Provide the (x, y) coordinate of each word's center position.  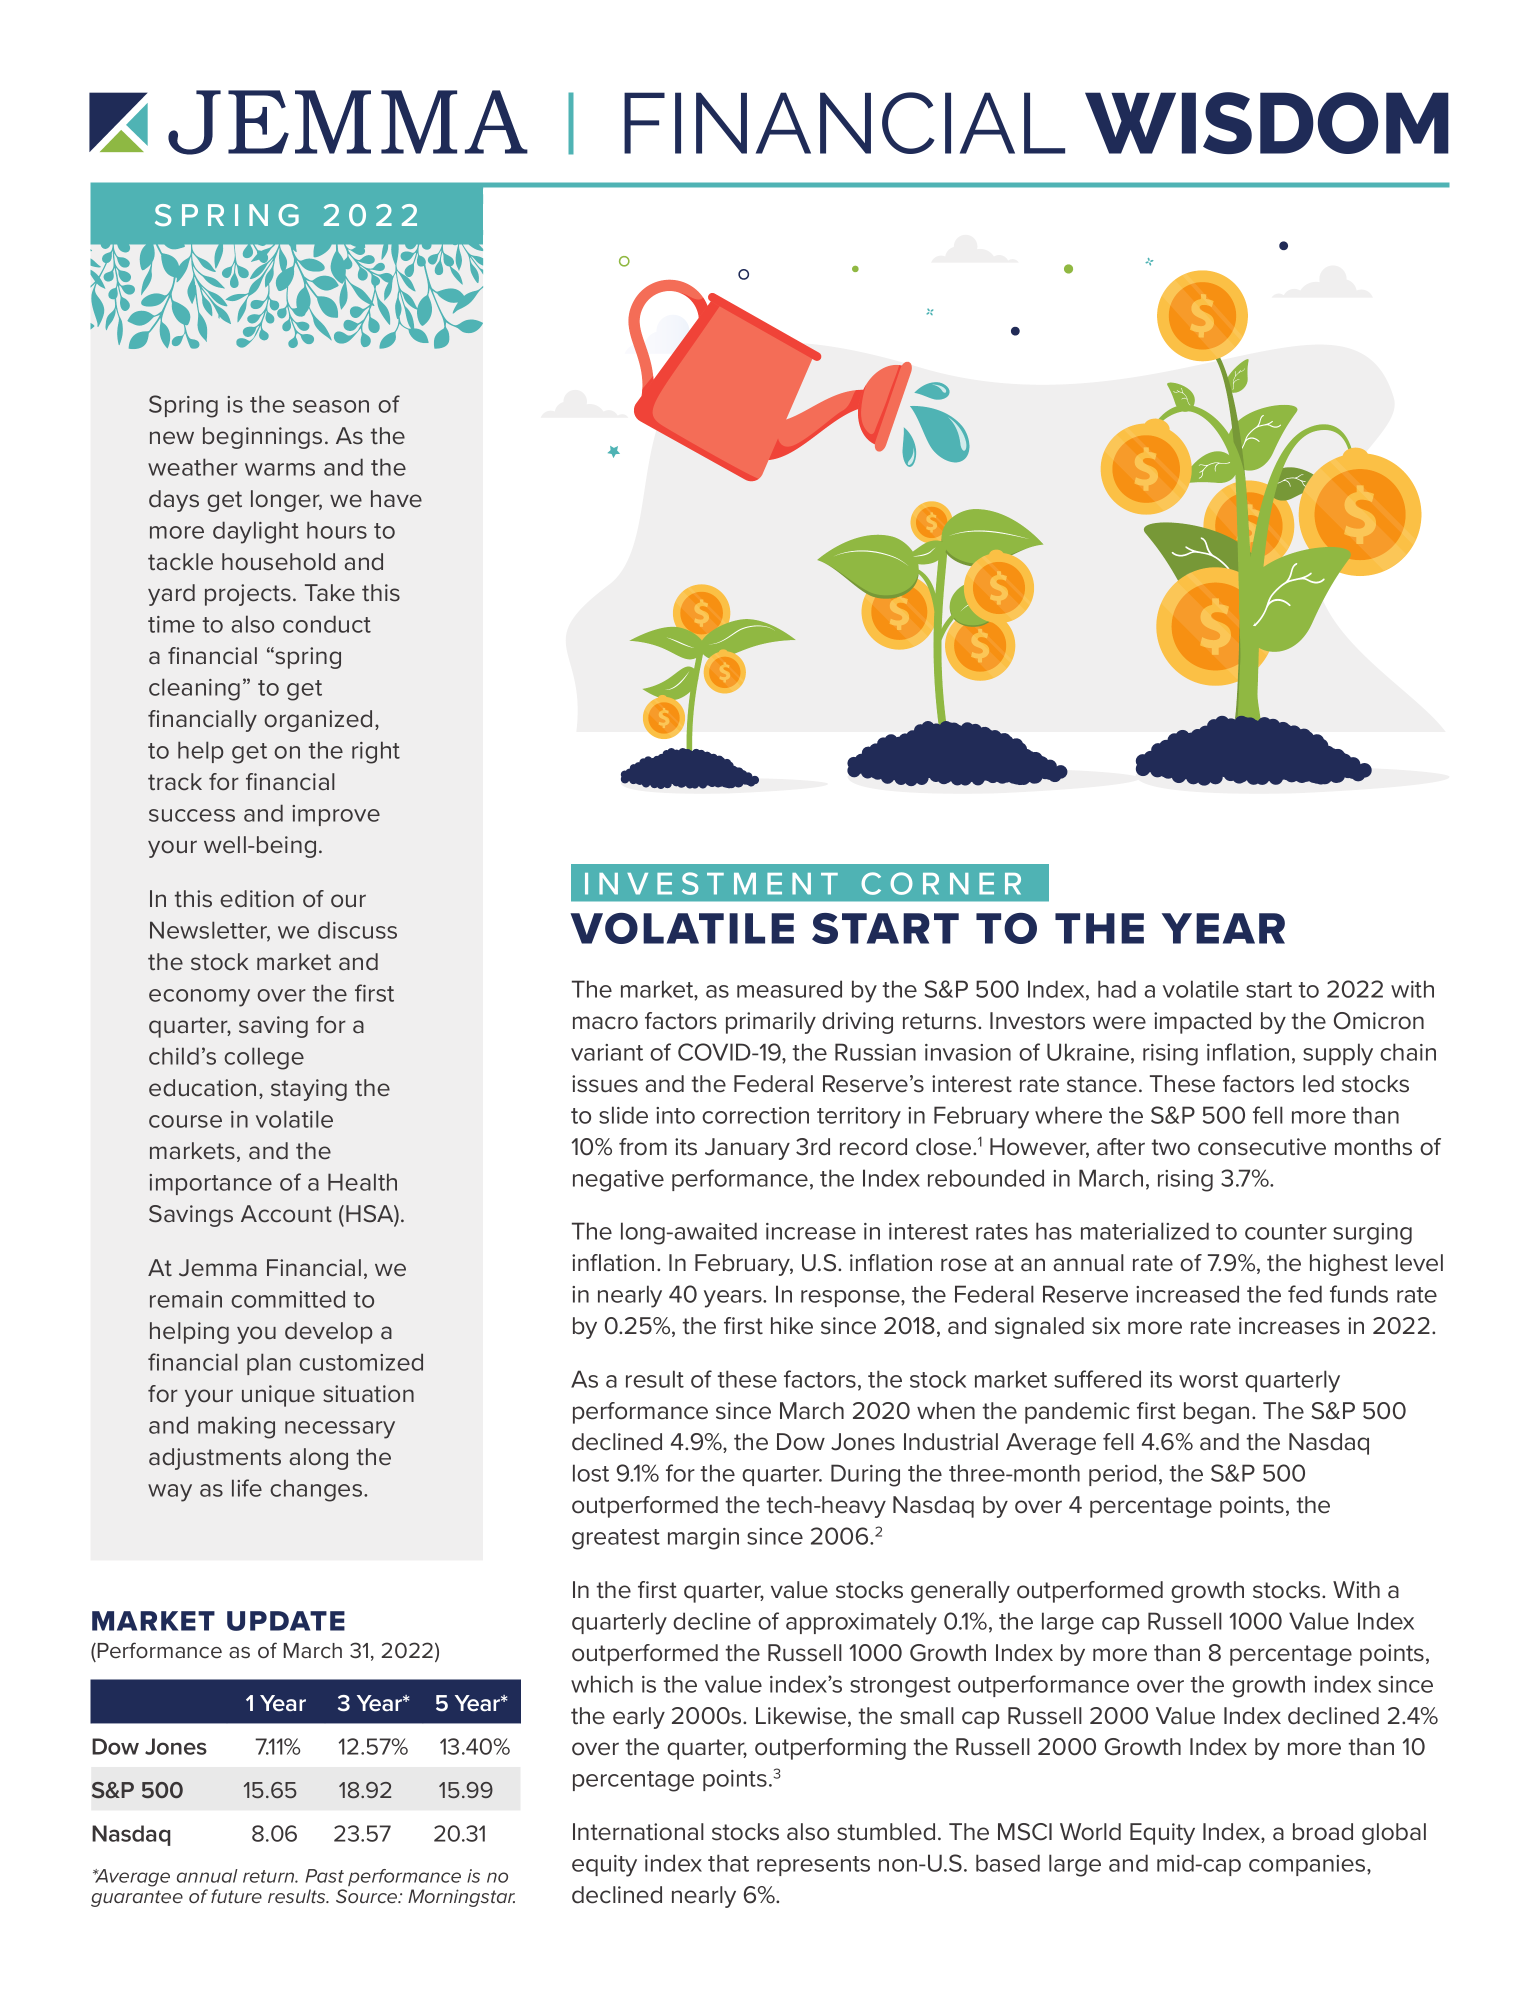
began (1216, 1413)
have (396, 499)
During (865, 1475)
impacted (1202, 1023)
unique (278, 1396)
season (331, 406)
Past (324, 1876)
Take (330, 593)
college (264, 1058)
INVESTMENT (711, 883)
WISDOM (1267, 123)
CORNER (941, 883)
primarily (771, 1023)
